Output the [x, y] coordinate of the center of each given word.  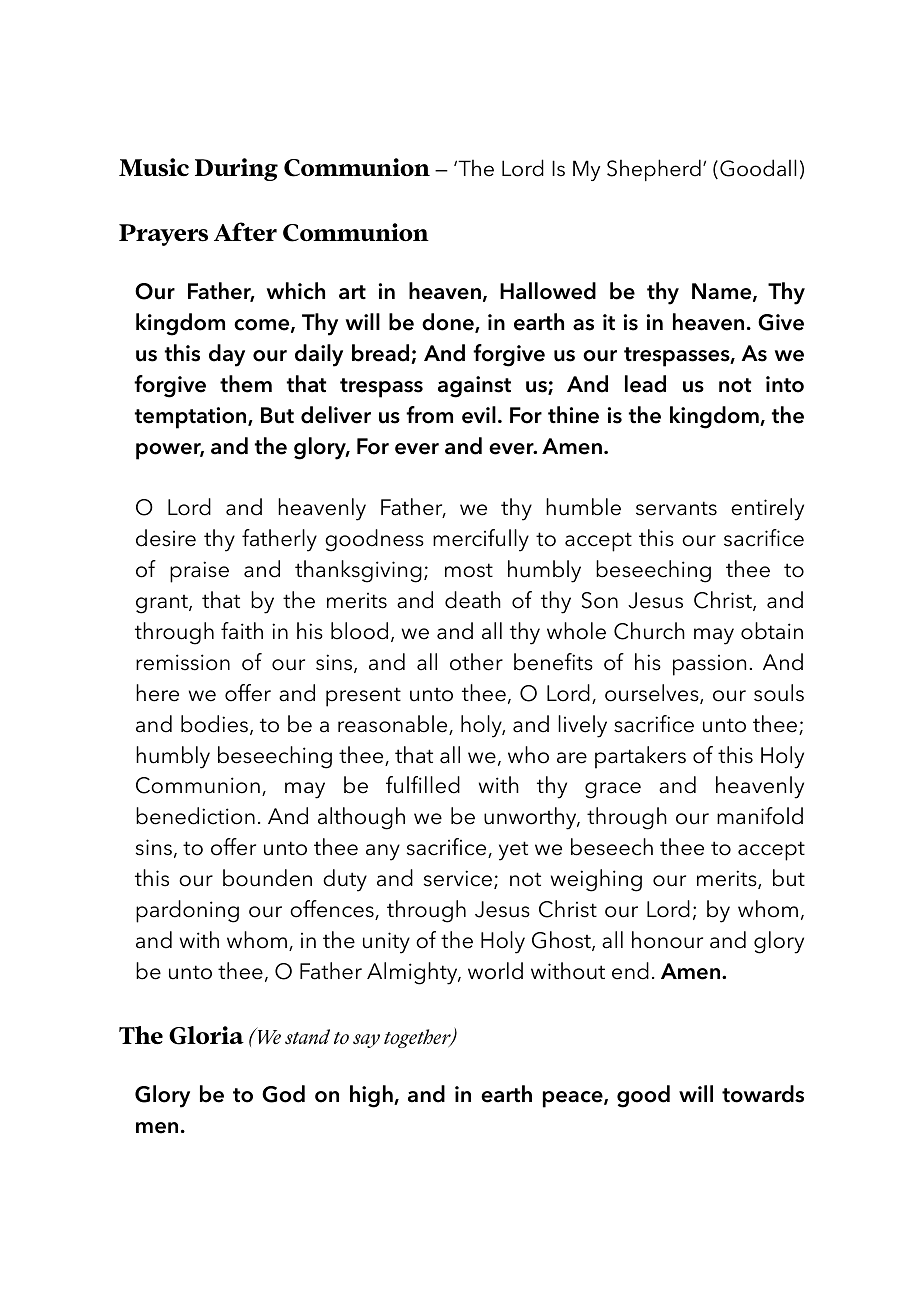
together [418, 1038]
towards [763, 1094]
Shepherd [654, 170]
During [236, 169]
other [476, 662]
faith [242, 631]
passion [709, 665]
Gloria [206, 1035]
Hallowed [548, 291]
